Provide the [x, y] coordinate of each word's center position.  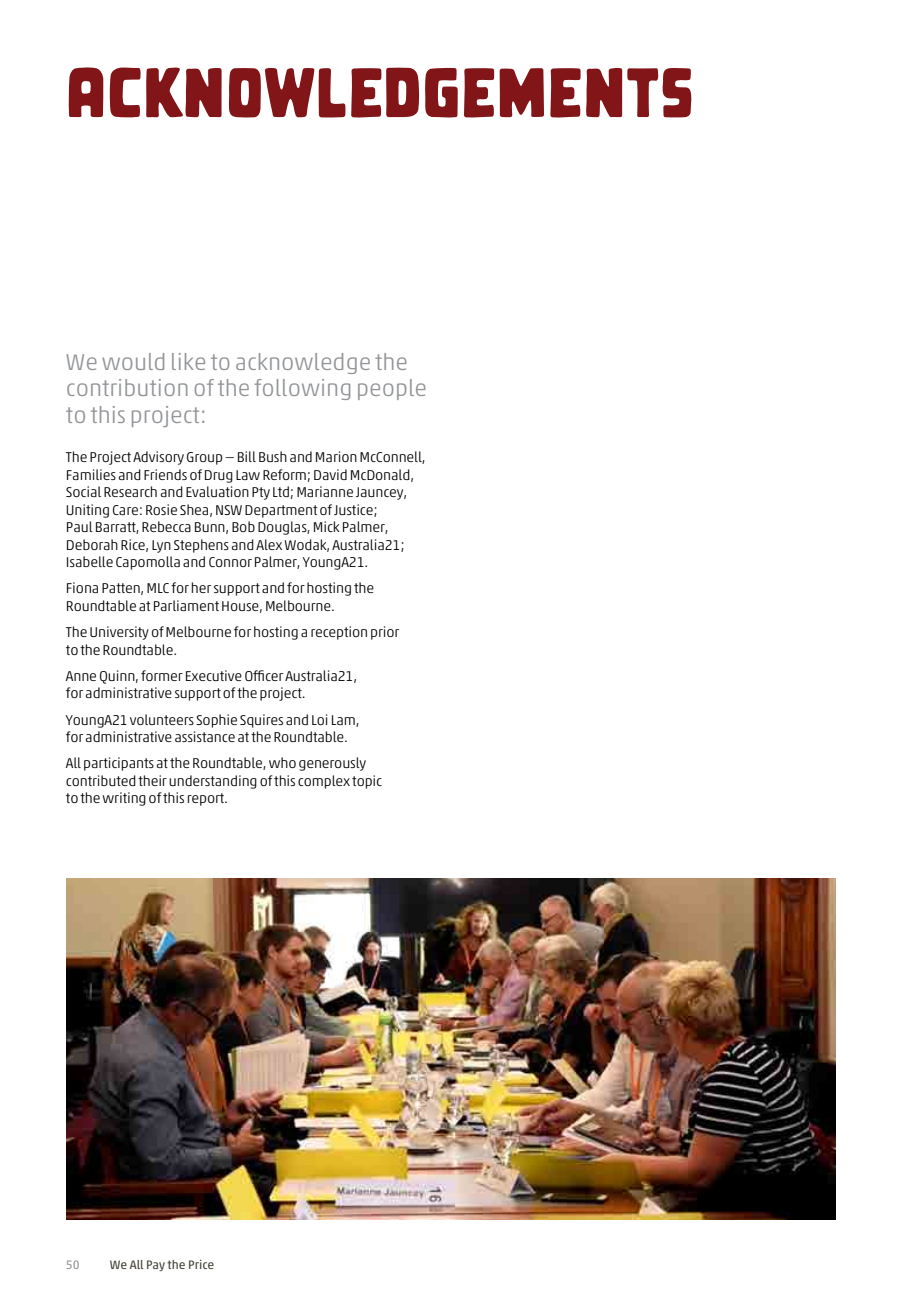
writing [124, 799]
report [207, 799]
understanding [213, 782]
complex [324, 782]
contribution [127, 387]
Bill [247, 456]
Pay [156, 1265]
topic [367, 782]
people [392, 389]
